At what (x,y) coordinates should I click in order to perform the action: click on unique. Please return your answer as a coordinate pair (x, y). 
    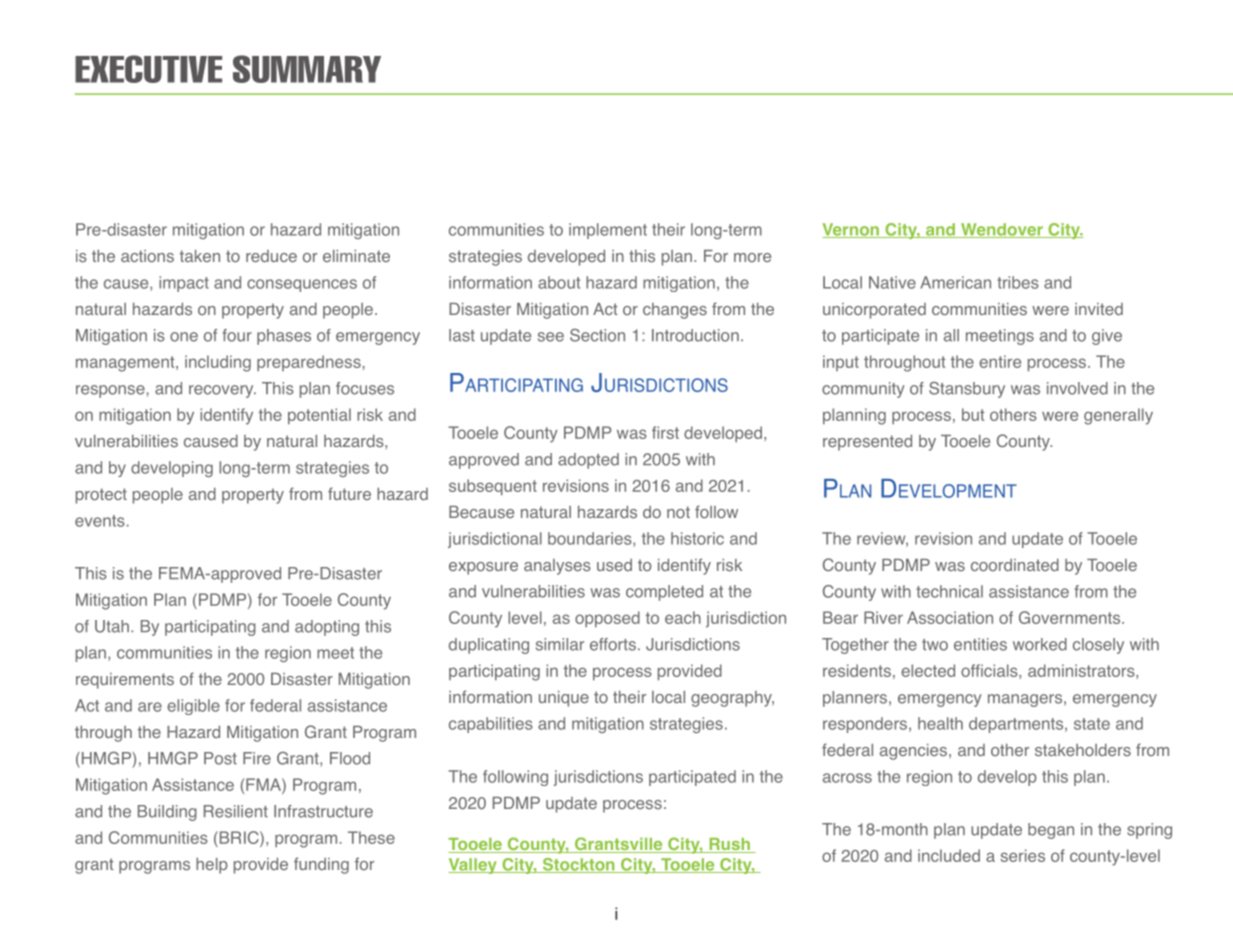
    Looking at the image, I should click on (564, 699).
